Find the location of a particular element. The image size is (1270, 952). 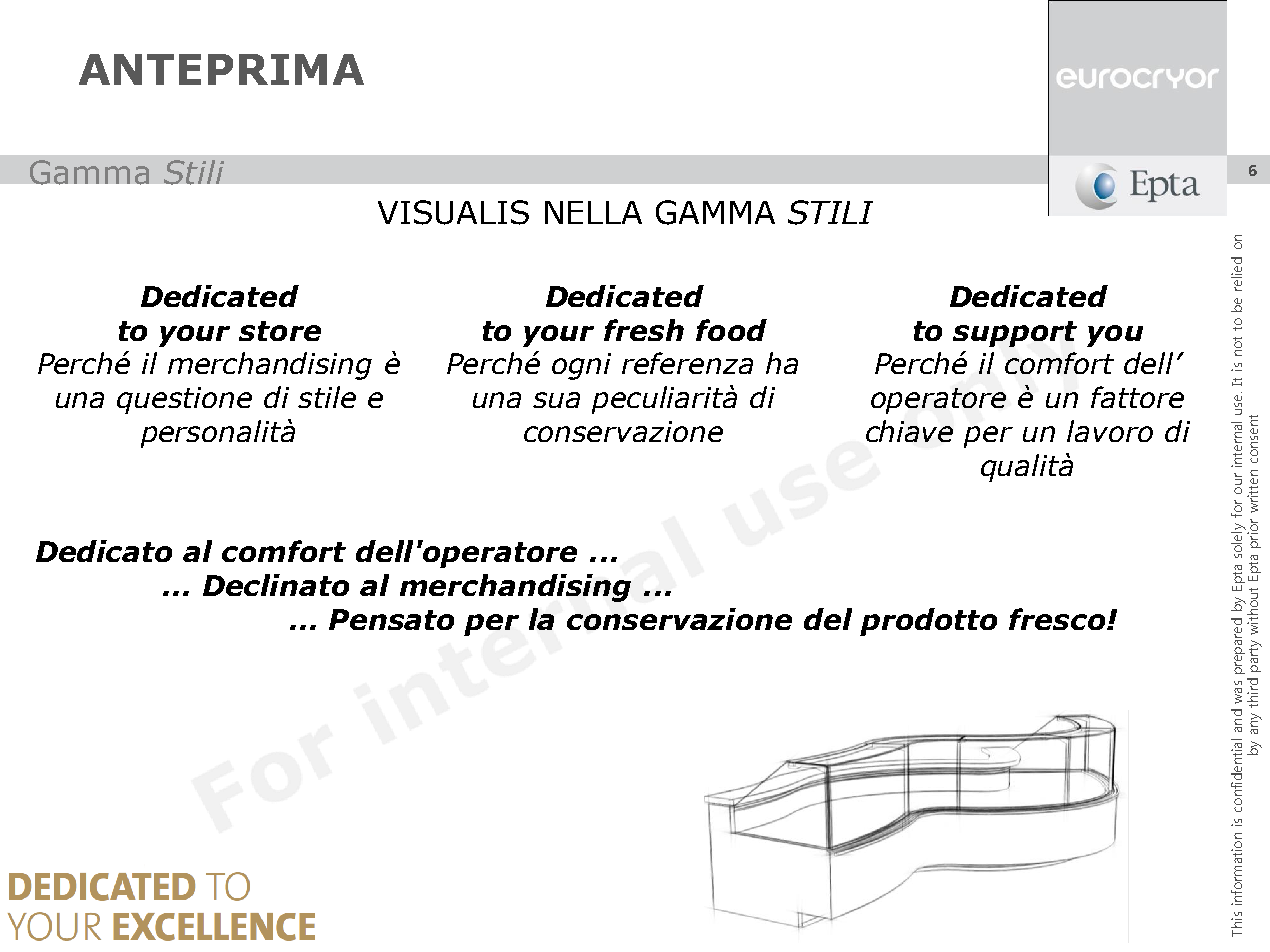

NELLA is located at coordinates (593, 212).
